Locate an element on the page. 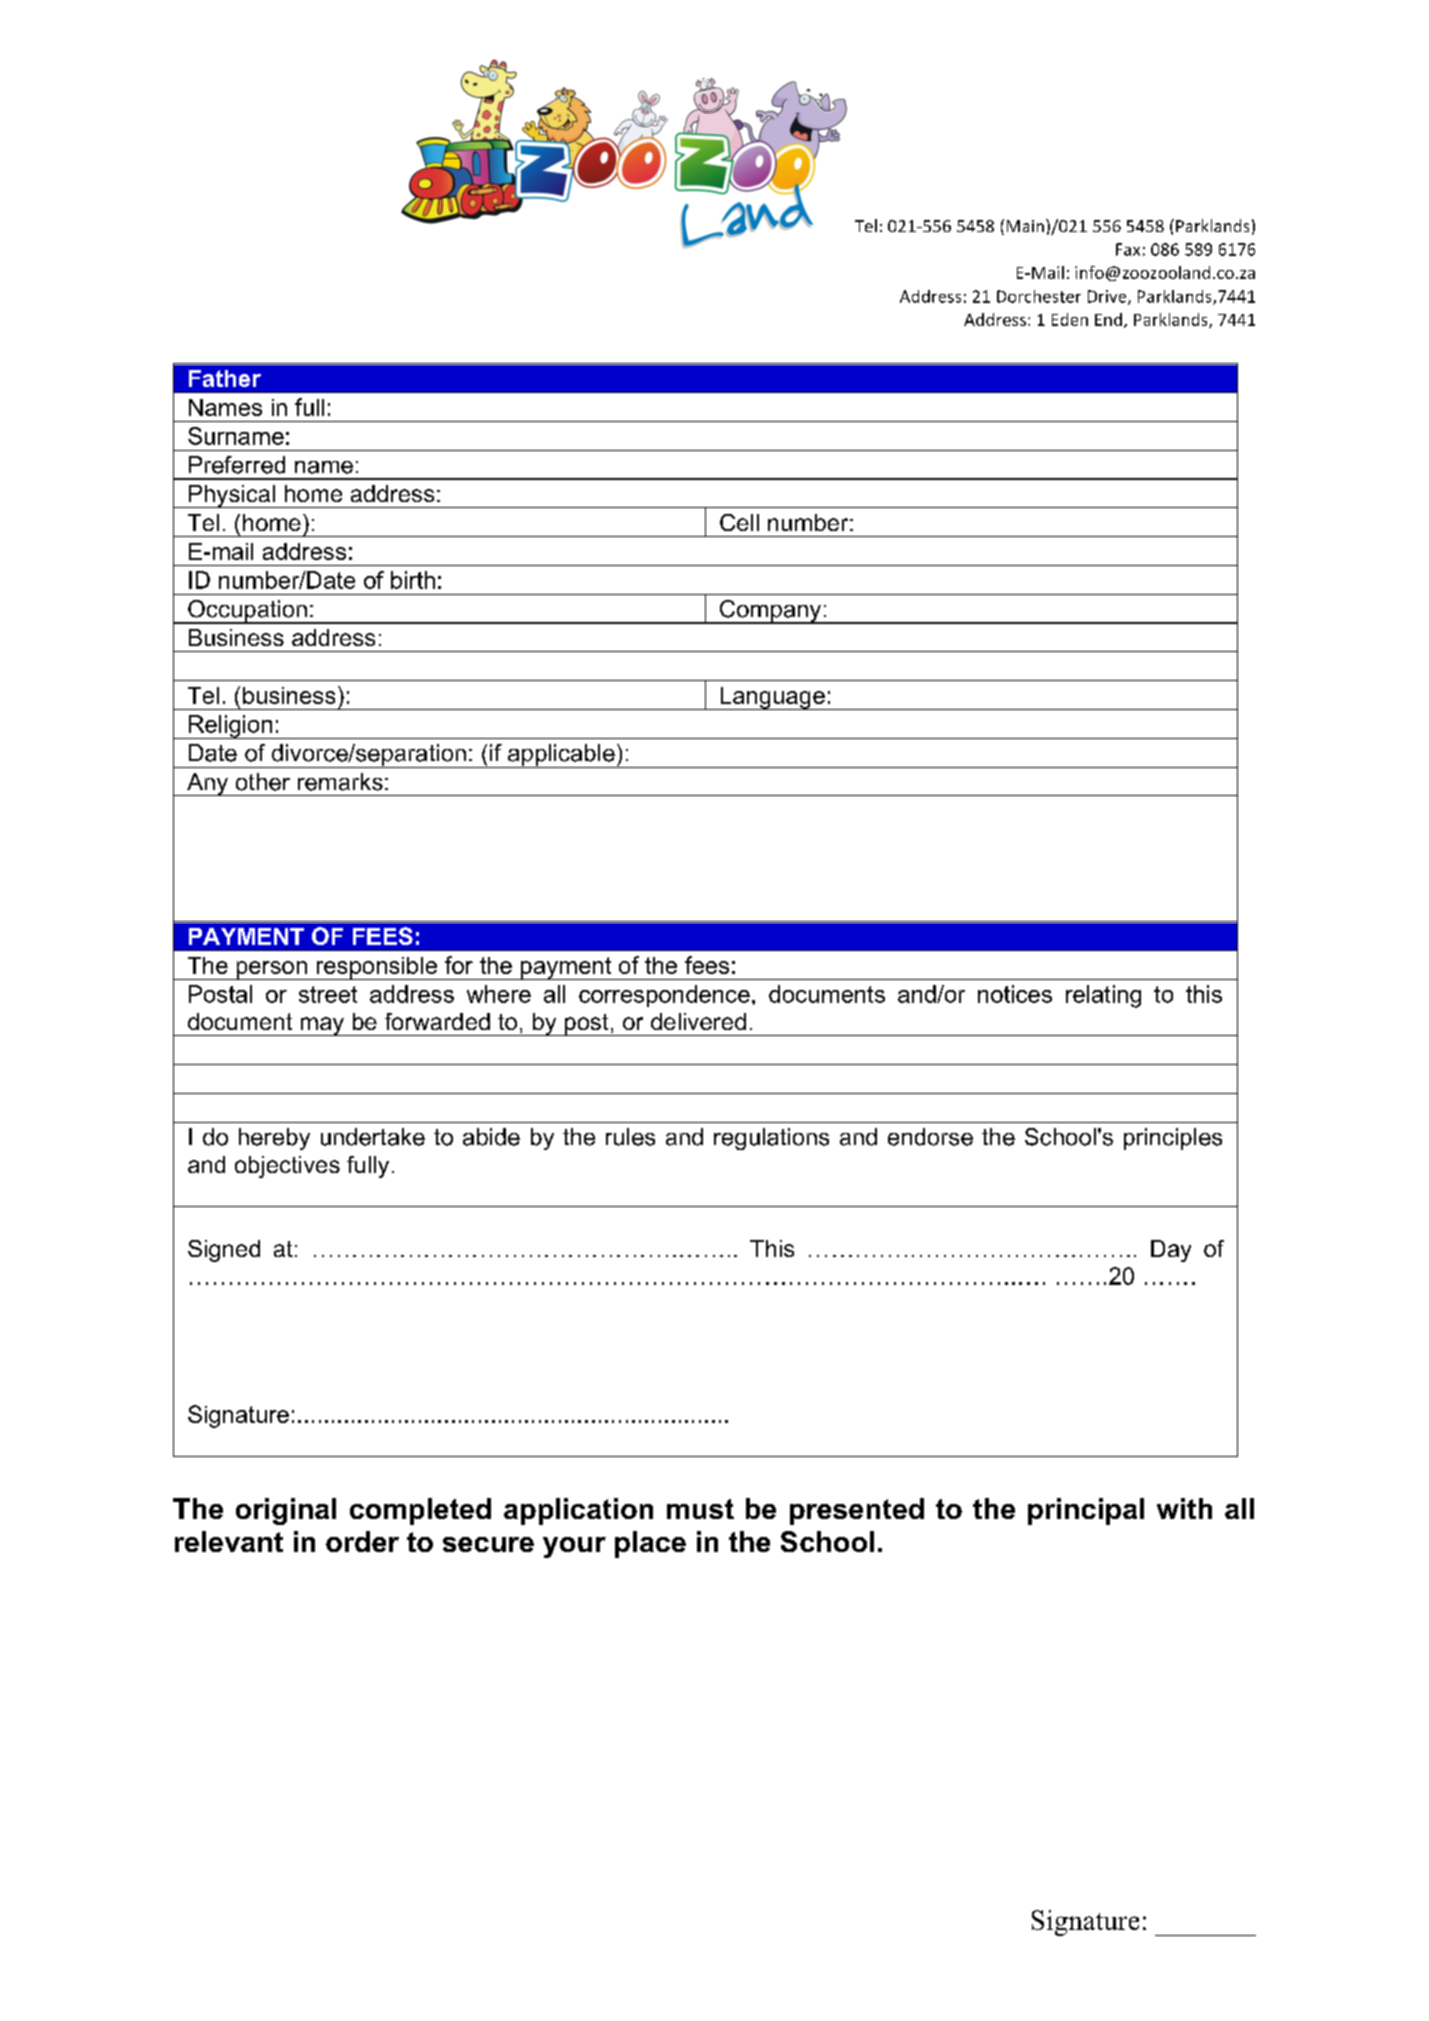 Image resolution: width=1429 pixels, height=2021 pixels. relating is located at coordinates (1103, 996).
